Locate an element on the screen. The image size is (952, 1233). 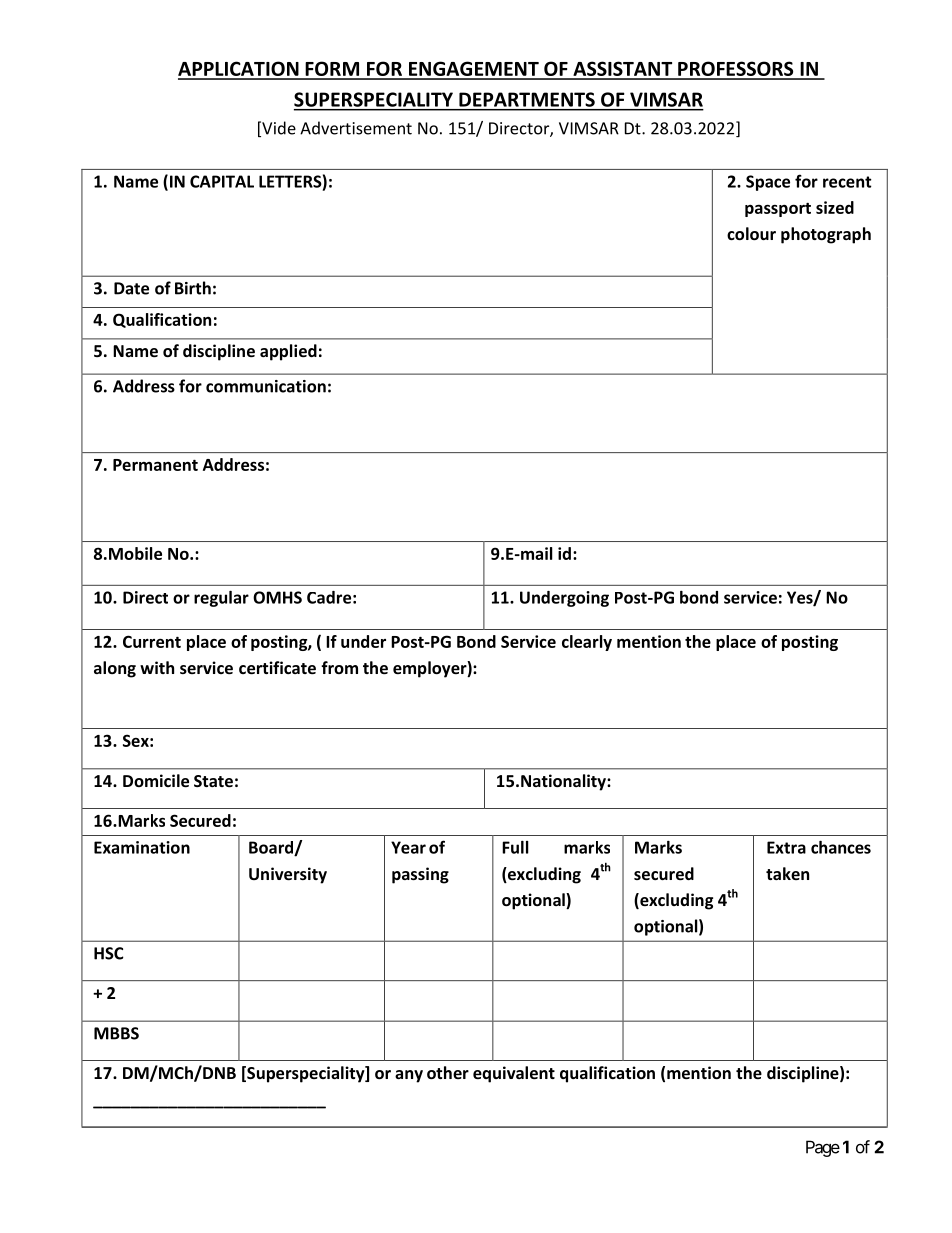
Full is located at coordinates (515, 847).
